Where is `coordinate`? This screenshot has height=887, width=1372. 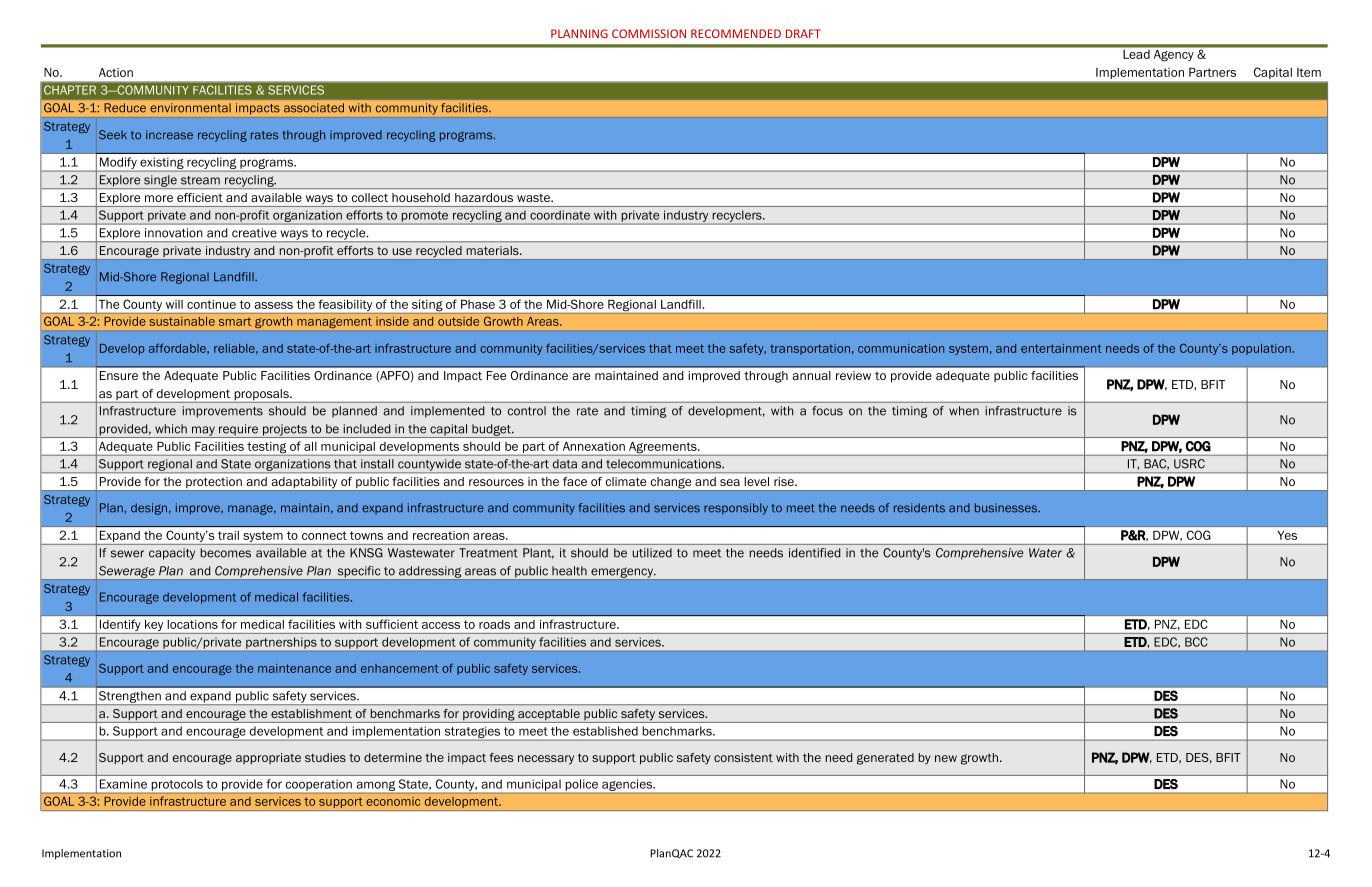
coordinate is located at coordinates (560, 215).
